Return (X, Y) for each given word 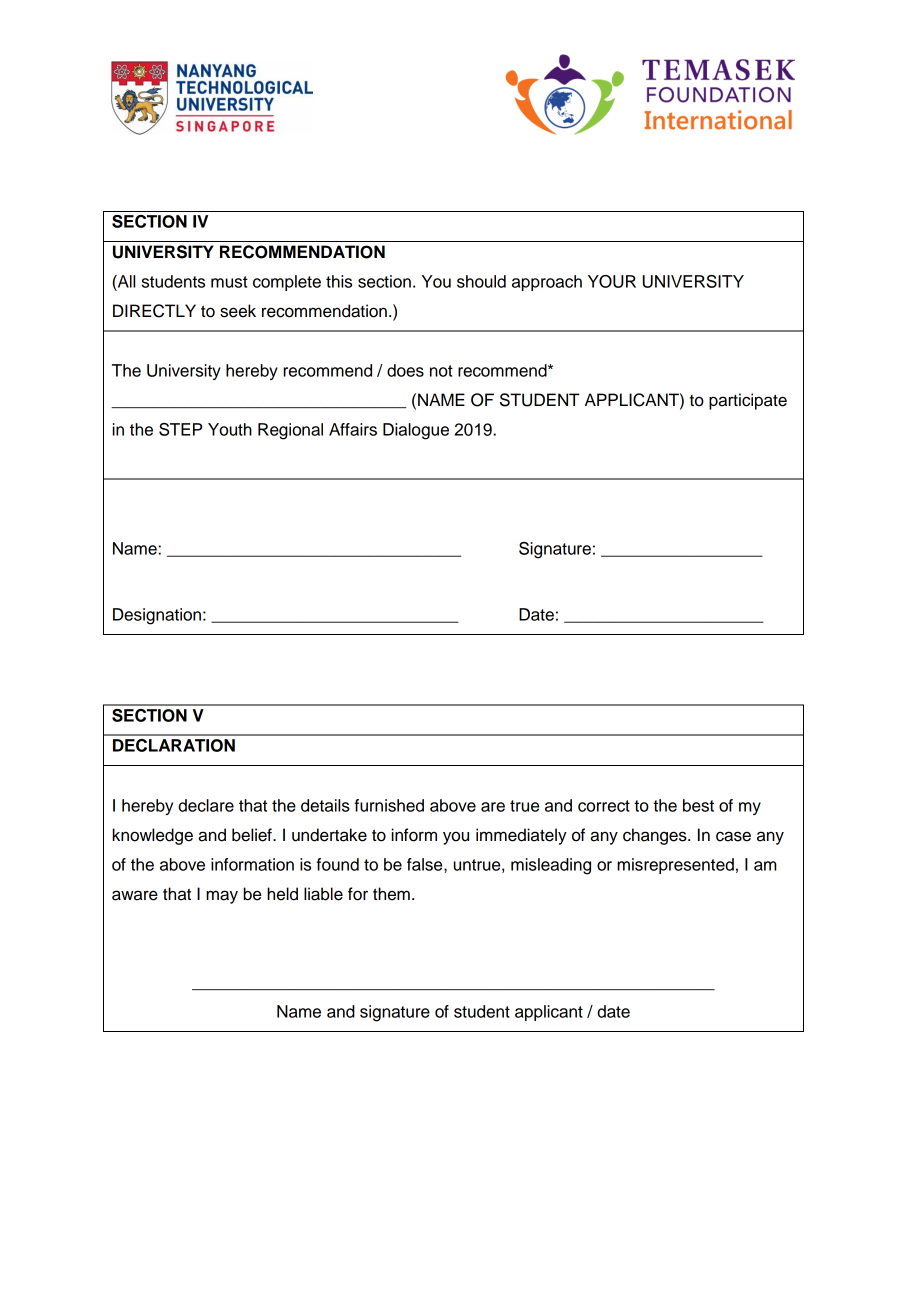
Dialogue (416, 431)
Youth (230, 429)
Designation (157, 616)
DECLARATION (174, 745)
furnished (389, 805)
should (481, 281)
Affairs (353, 429)
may (222, 897)
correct (604, 806)
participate (748, 401)
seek (238, 311)
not (441, 371)
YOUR (612, 281)
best (698, 805)
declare (206, 805)
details (325, 805)
